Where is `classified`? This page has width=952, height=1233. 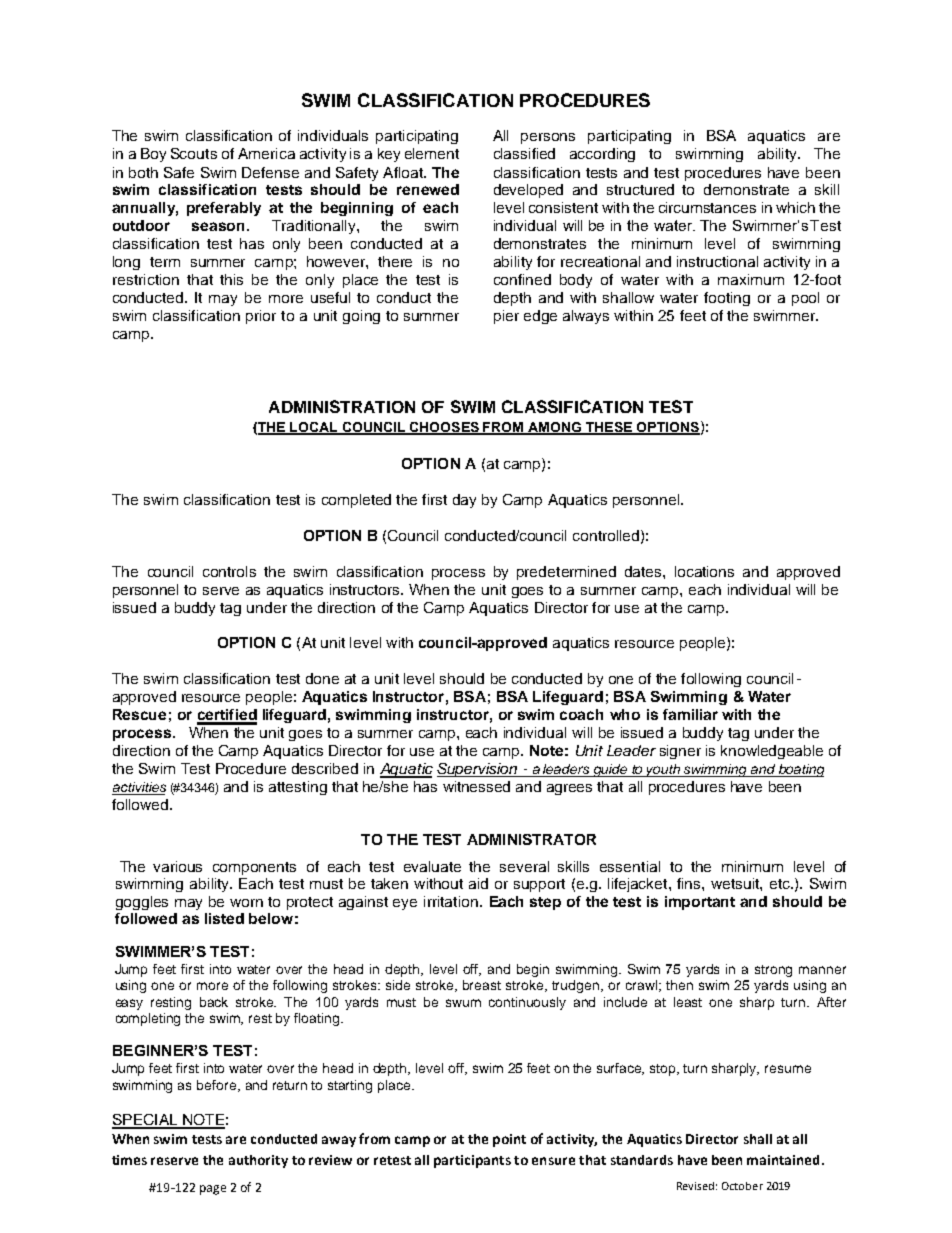
classified is located at coordinates (524, 153).
